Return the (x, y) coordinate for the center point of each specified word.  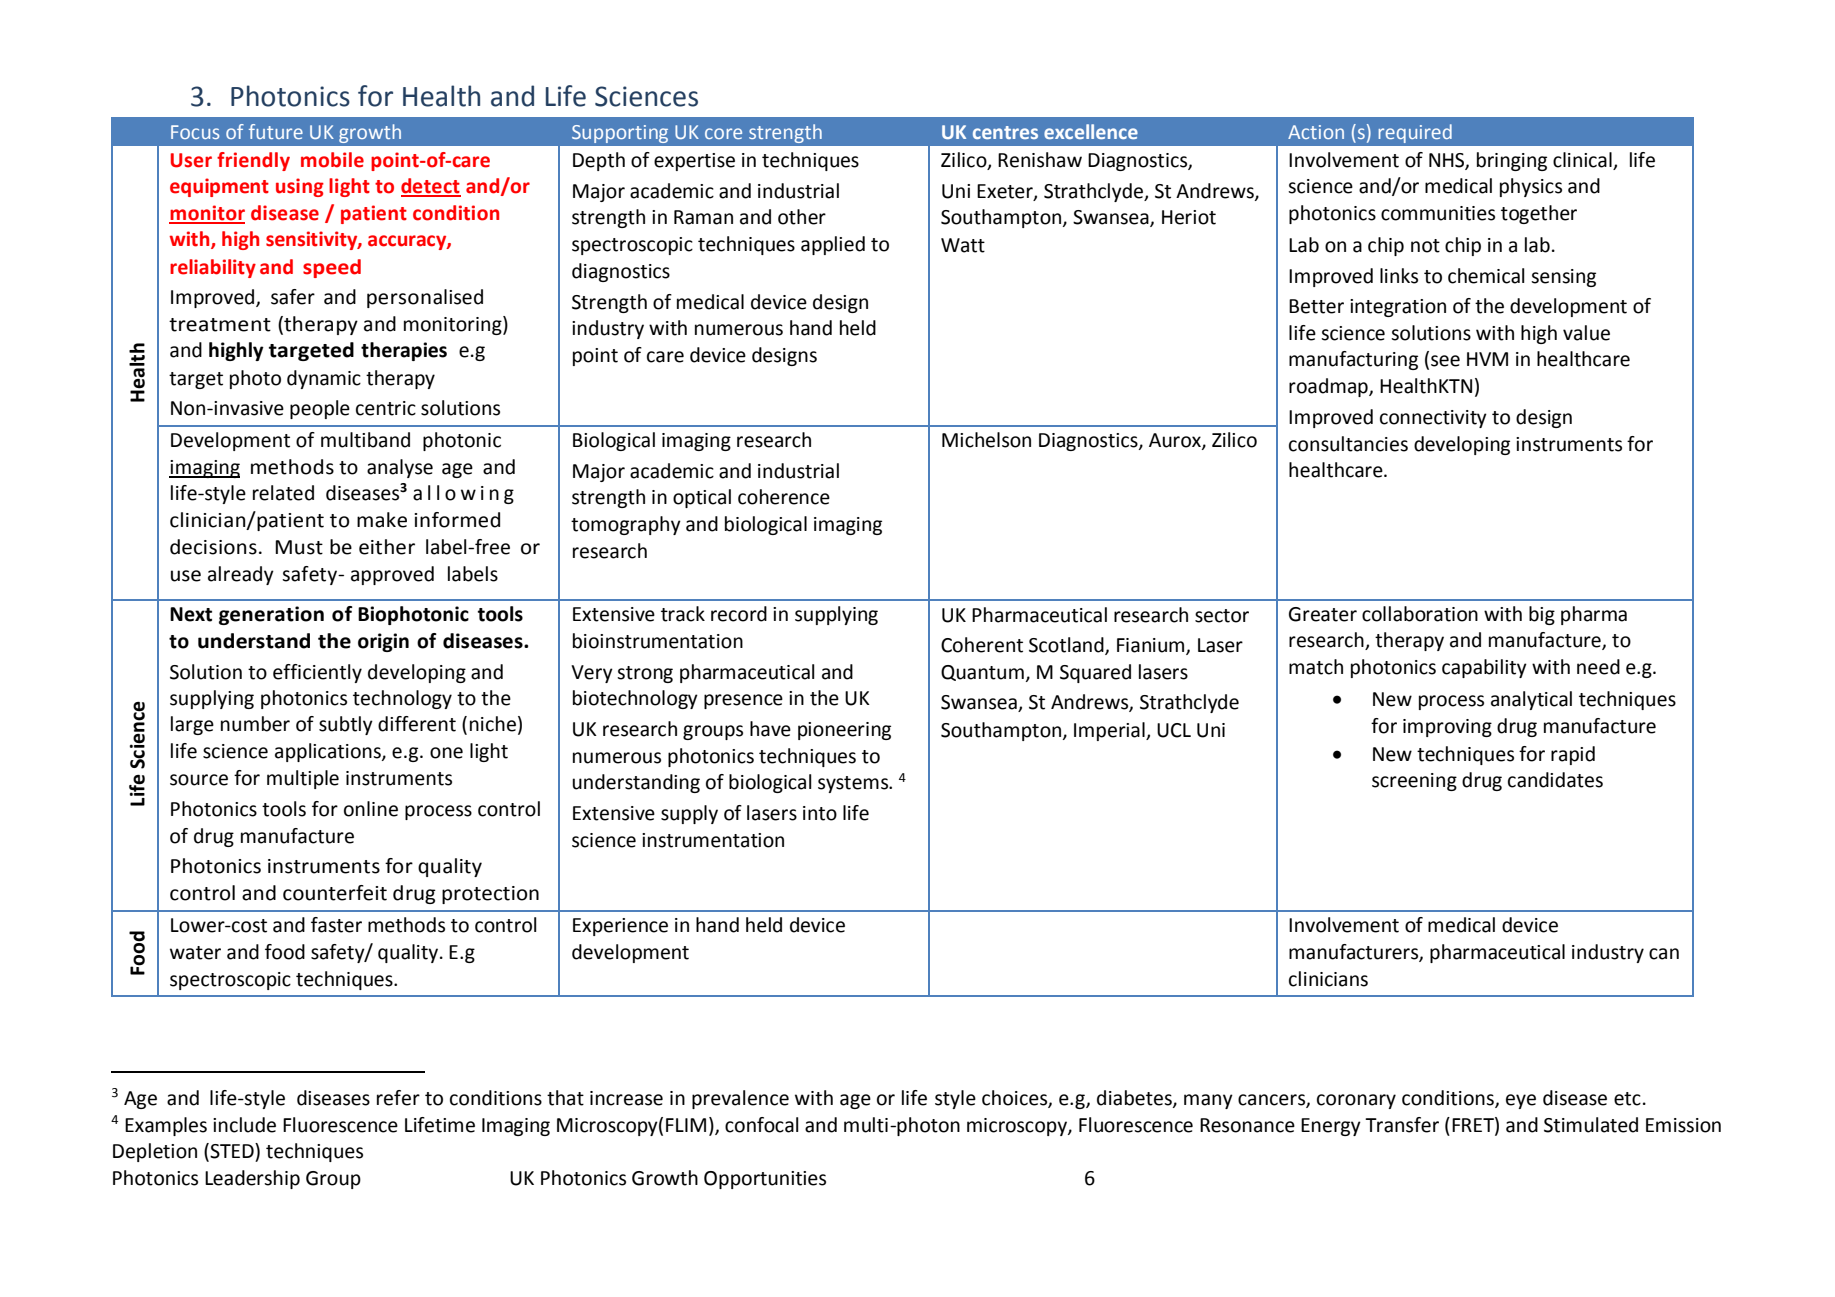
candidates (1555, 780)
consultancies (1348, 444)
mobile (332, 160)
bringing (1512, 161)
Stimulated (1591, 1125)
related (283, 493)
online (371, 809)
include (244, 1125)
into (820, 813)
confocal (762, 1125)
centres (1005, 132)
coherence (784, 497)
